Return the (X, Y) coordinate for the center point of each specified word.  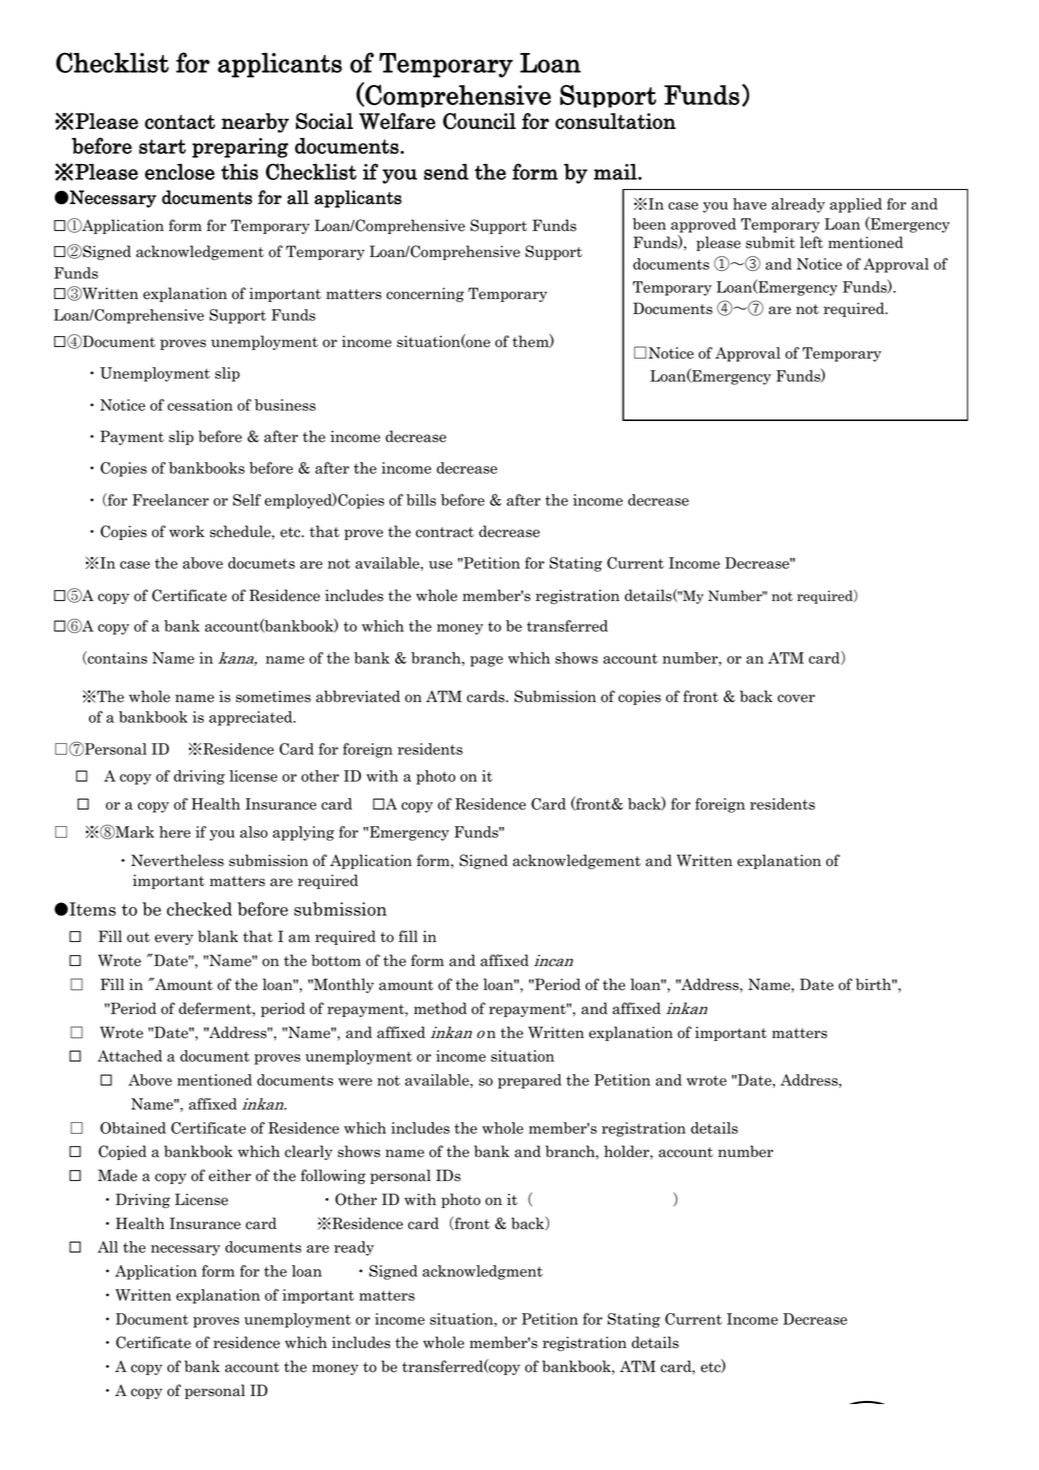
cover (796, 698)
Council (479, 121)
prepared (530, 1081)
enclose (180, 171)
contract (445, 532)
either (230, 1175)
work (187, 531)
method (440, 1008)
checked (199, 909)
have (750, 204)
